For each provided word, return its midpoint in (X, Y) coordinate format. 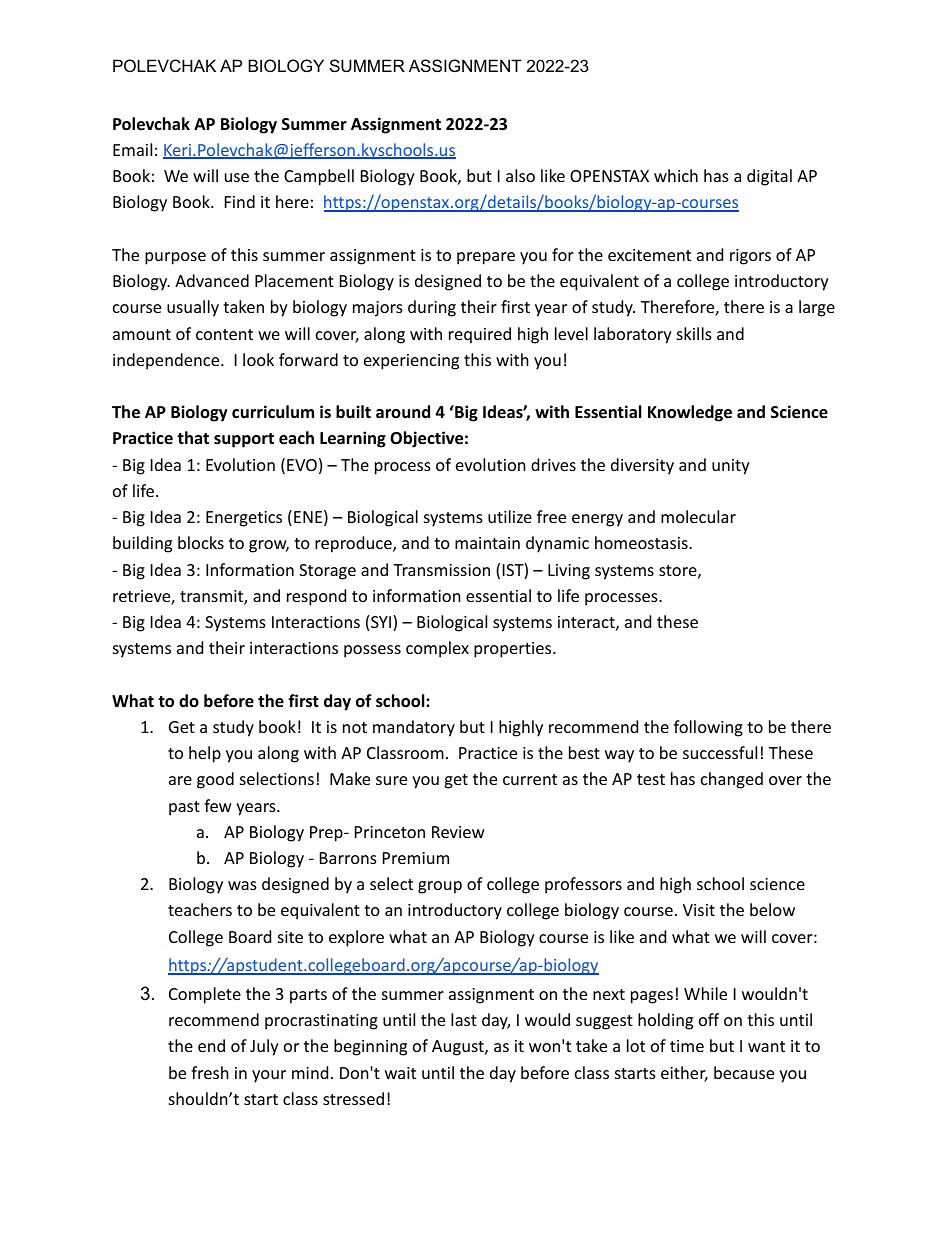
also (520, 175)
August (459, 1048)
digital (769, 177)
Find (240, 201)
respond (316, 597)
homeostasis (642, 542)
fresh (210, 1072)
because (744, 1072)
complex (437, 649)
